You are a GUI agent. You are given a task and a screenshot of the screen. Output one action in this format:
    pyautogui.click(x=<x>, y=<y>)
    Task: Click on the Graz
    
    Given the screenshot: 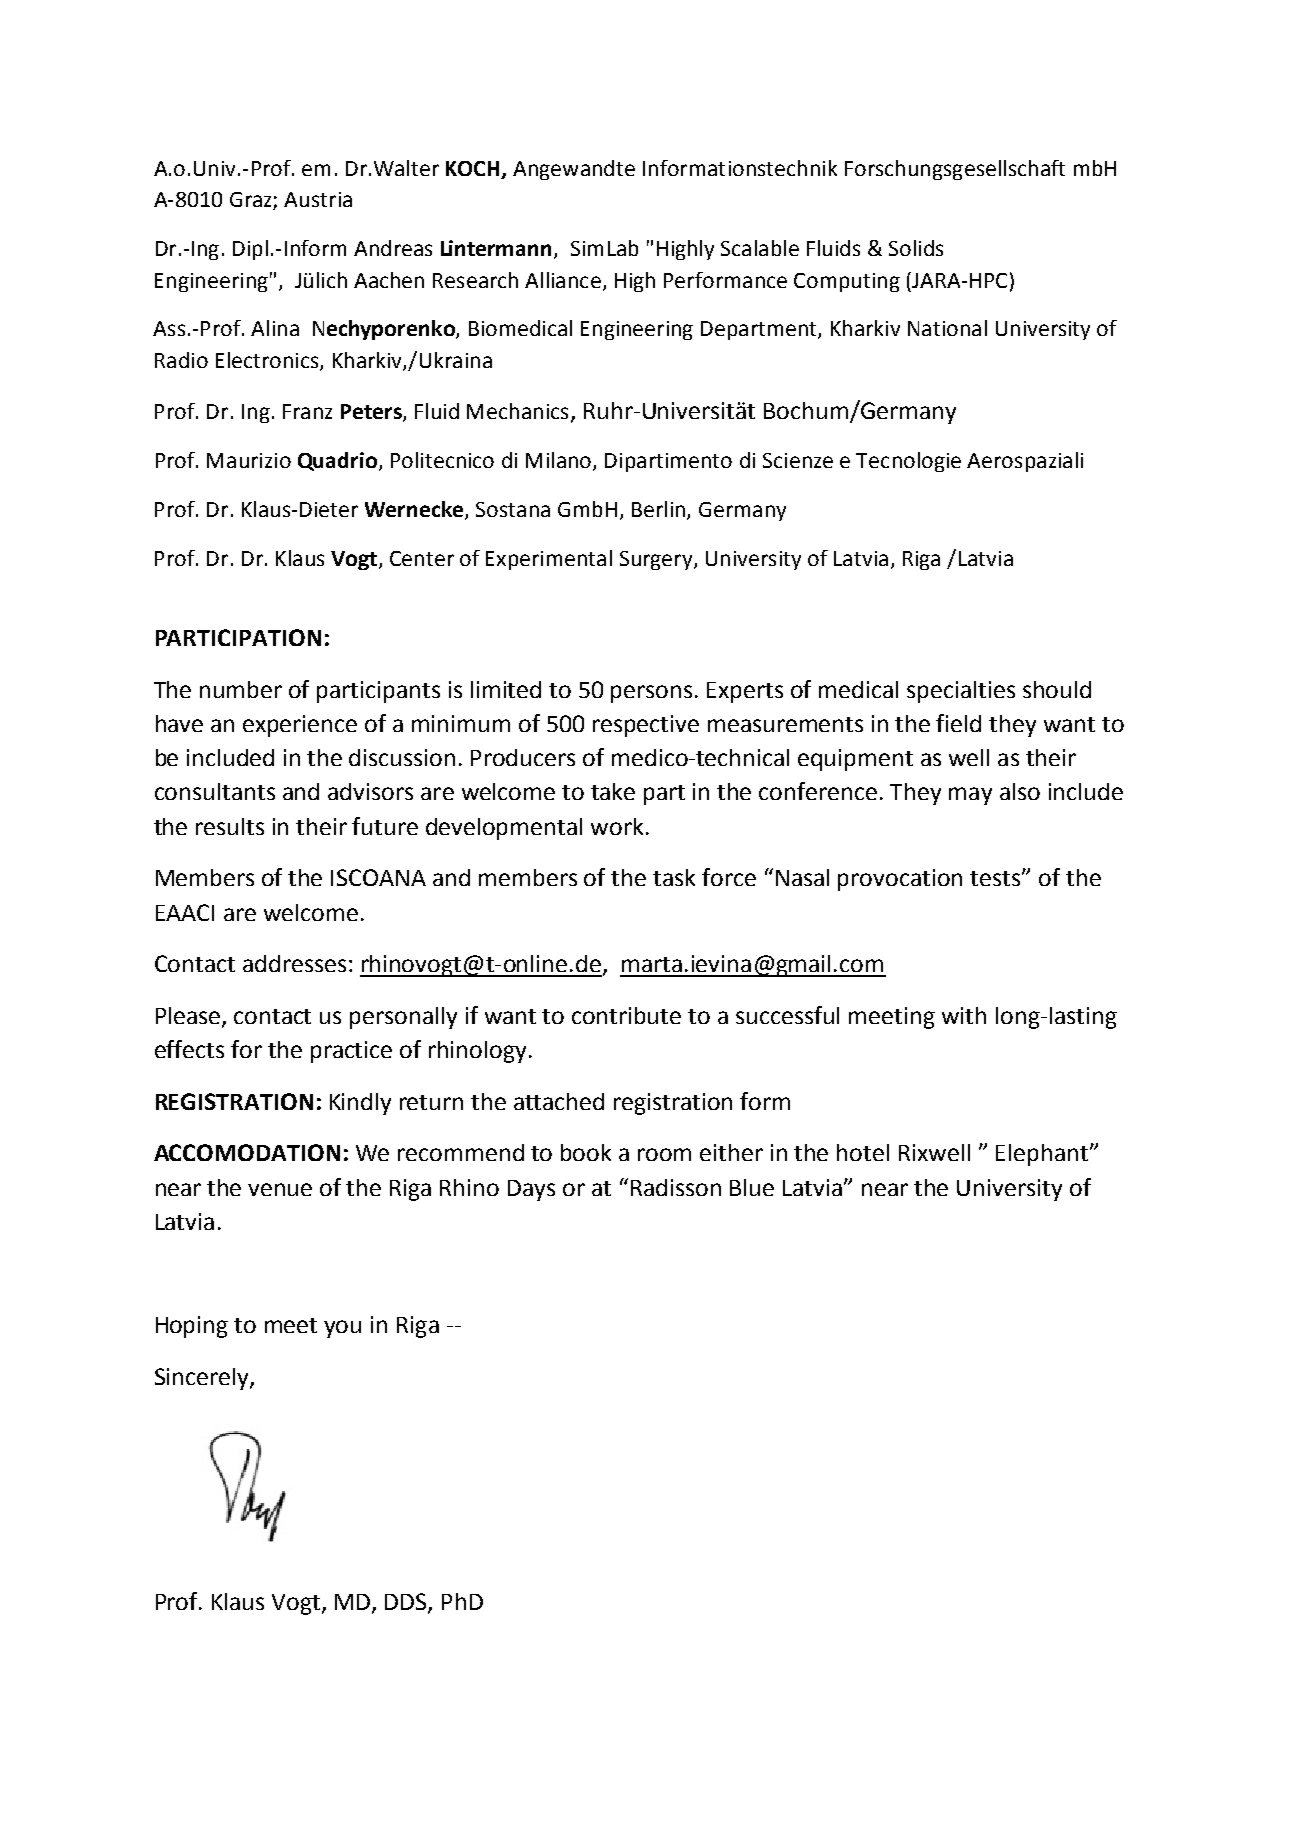 What is the action you would take?
    pyautogui.click(x=252, y=201)
